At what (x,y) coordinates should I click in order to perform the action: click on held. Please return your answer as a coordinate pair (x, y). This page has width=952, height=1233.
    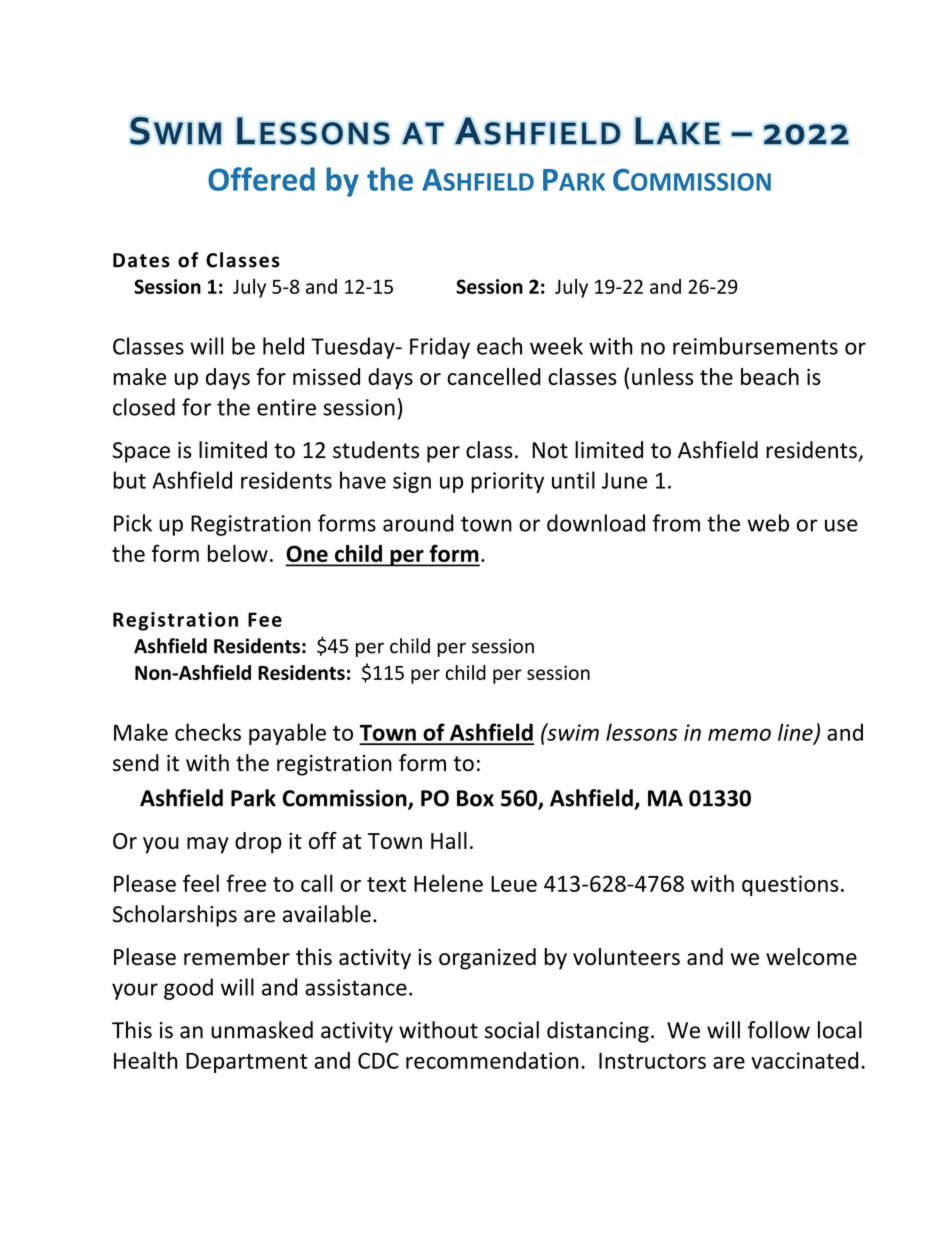
    Looking at the image, I should click on (283, 346).
